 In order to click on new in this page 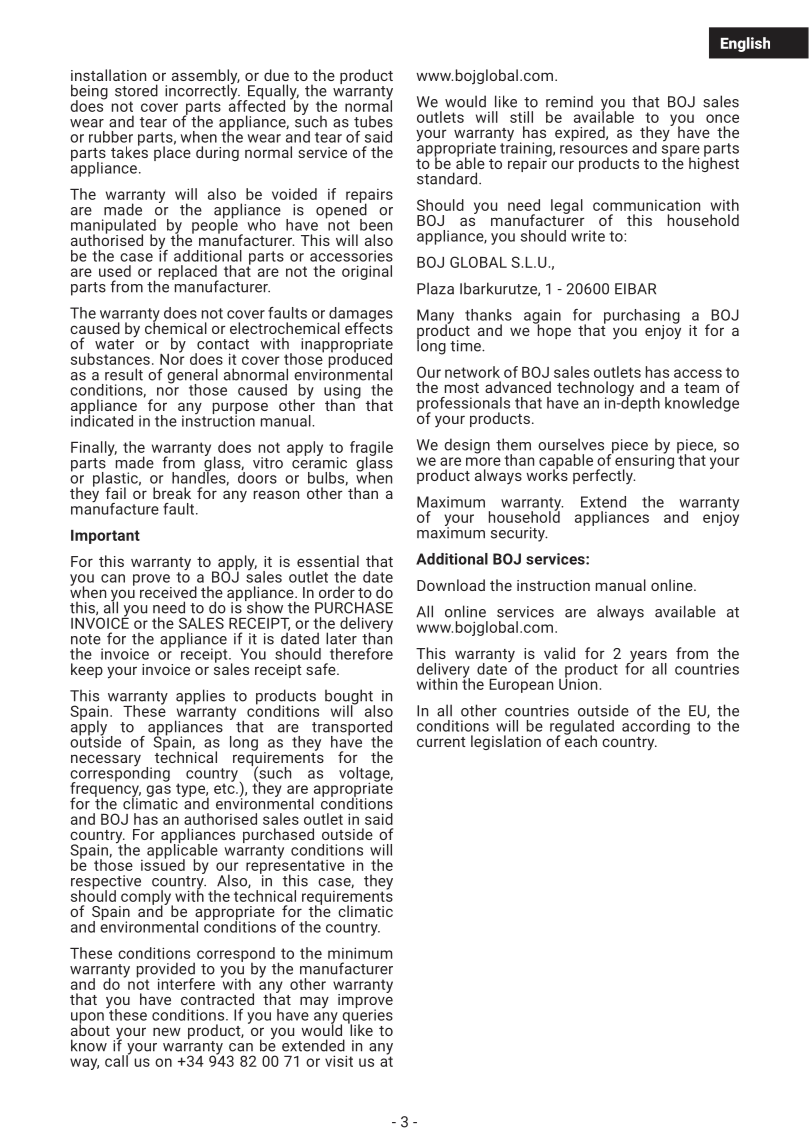, I will do `click(167, 1031)`.
